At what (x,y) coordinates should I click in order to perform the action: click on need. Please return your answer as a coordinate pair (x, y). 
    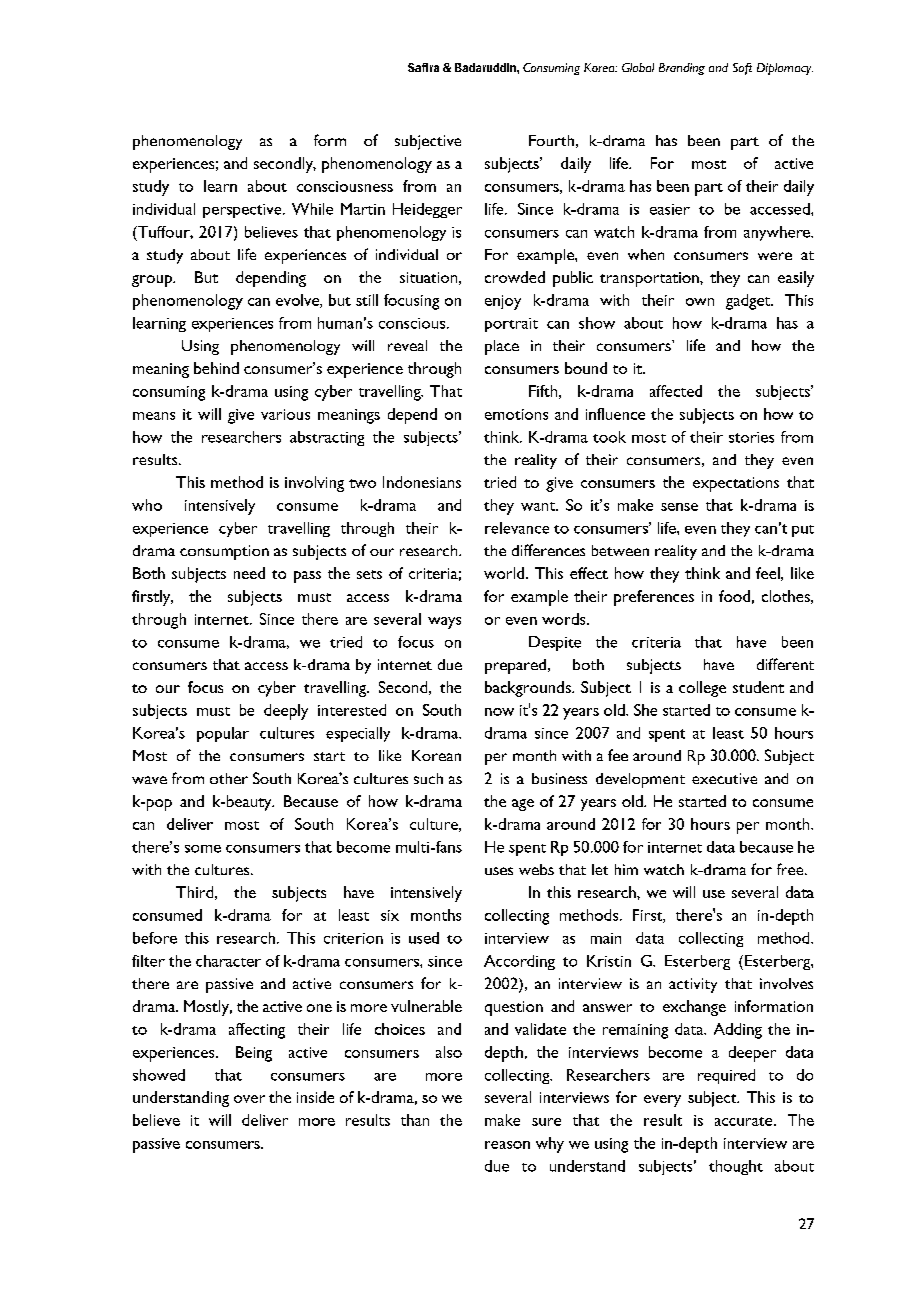
    Looking at the image, I should click on (249, 573).
